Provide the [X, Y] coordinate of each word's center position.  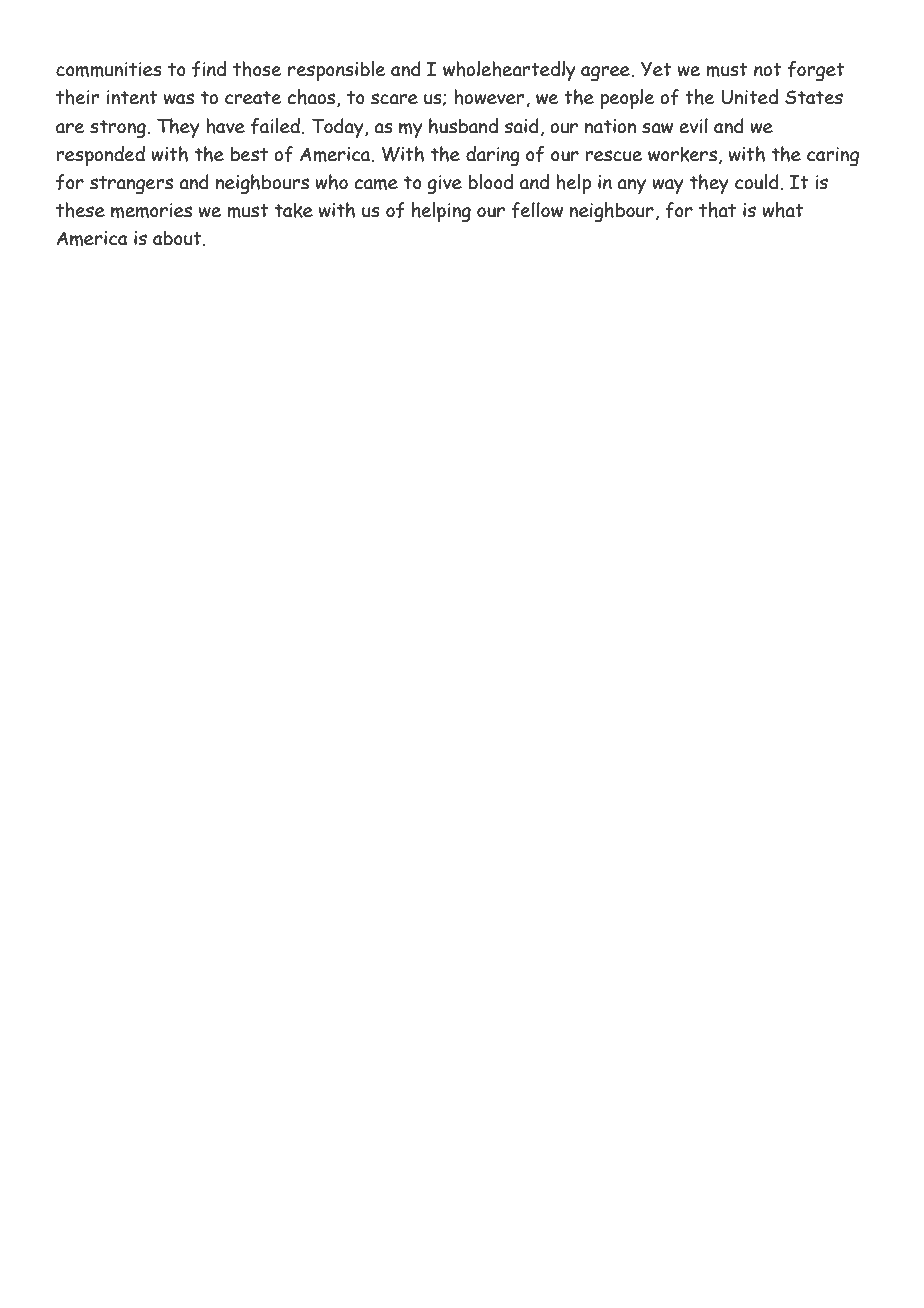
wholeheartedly [509, 71]
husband [463, 126]
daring [493, 156]
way [668, 186]
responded [100, 156]
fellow [537, 210]
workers [682, 154]
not [768, 70]
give [444, 185]
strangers [131, 185]
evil [693, 126]
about [178, 238]
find [209, 69]
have [225, 126]
